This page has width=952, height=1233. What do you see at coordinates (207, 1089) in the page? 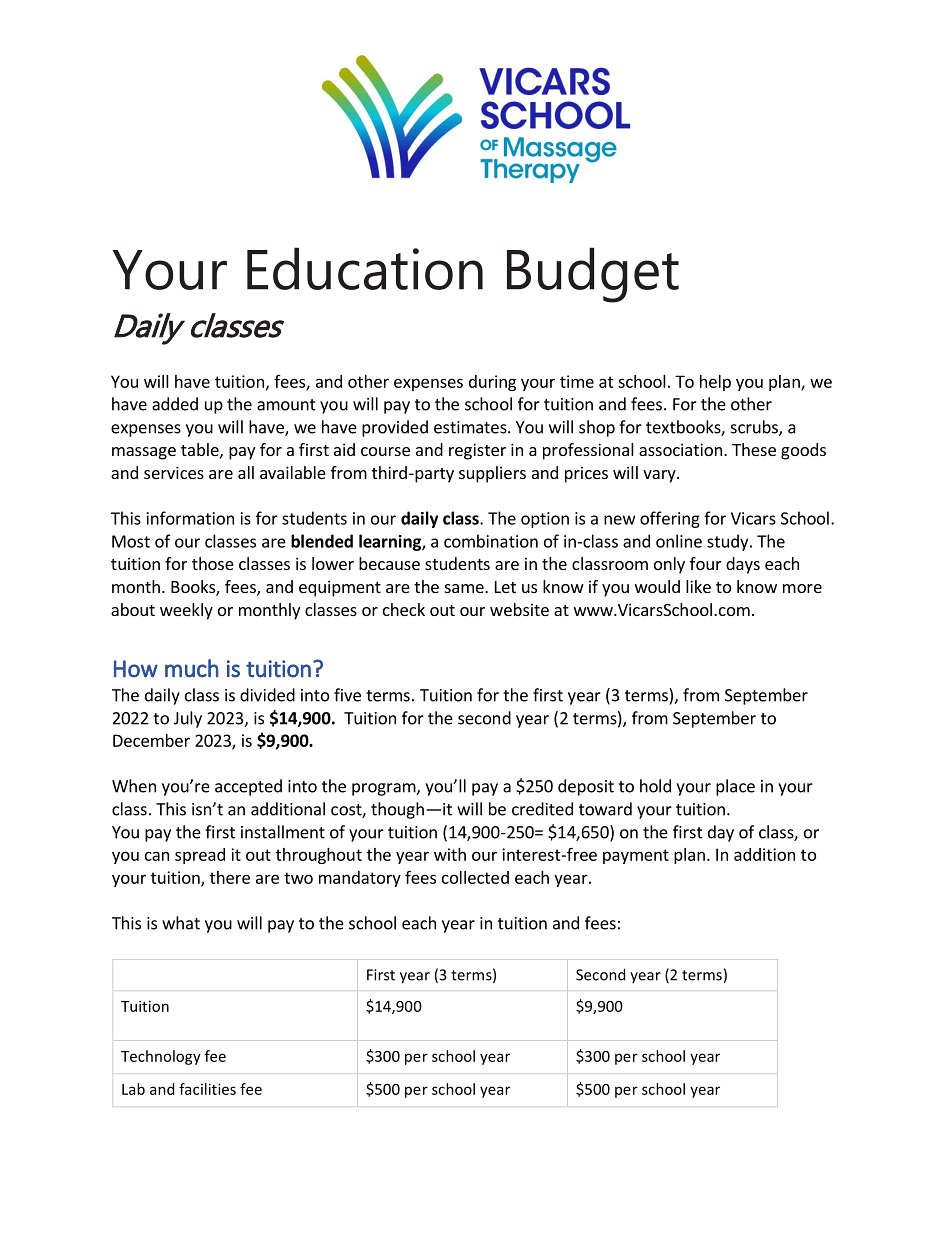
I see `facilities` at bounding box center [207, 1089].
